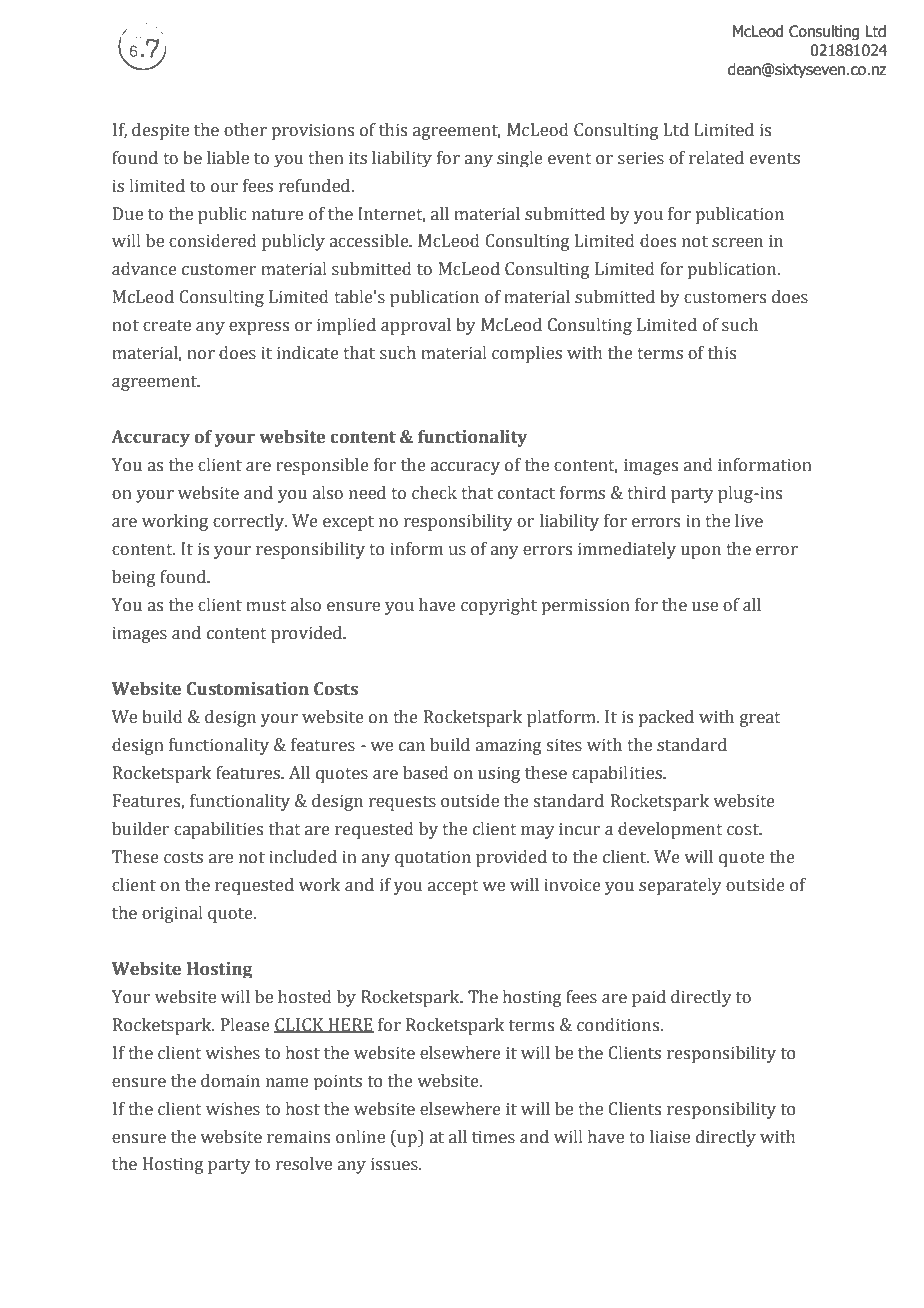 The height and width of the screenshot is (1308, 924). I want to click on use, so click(705, 607).
